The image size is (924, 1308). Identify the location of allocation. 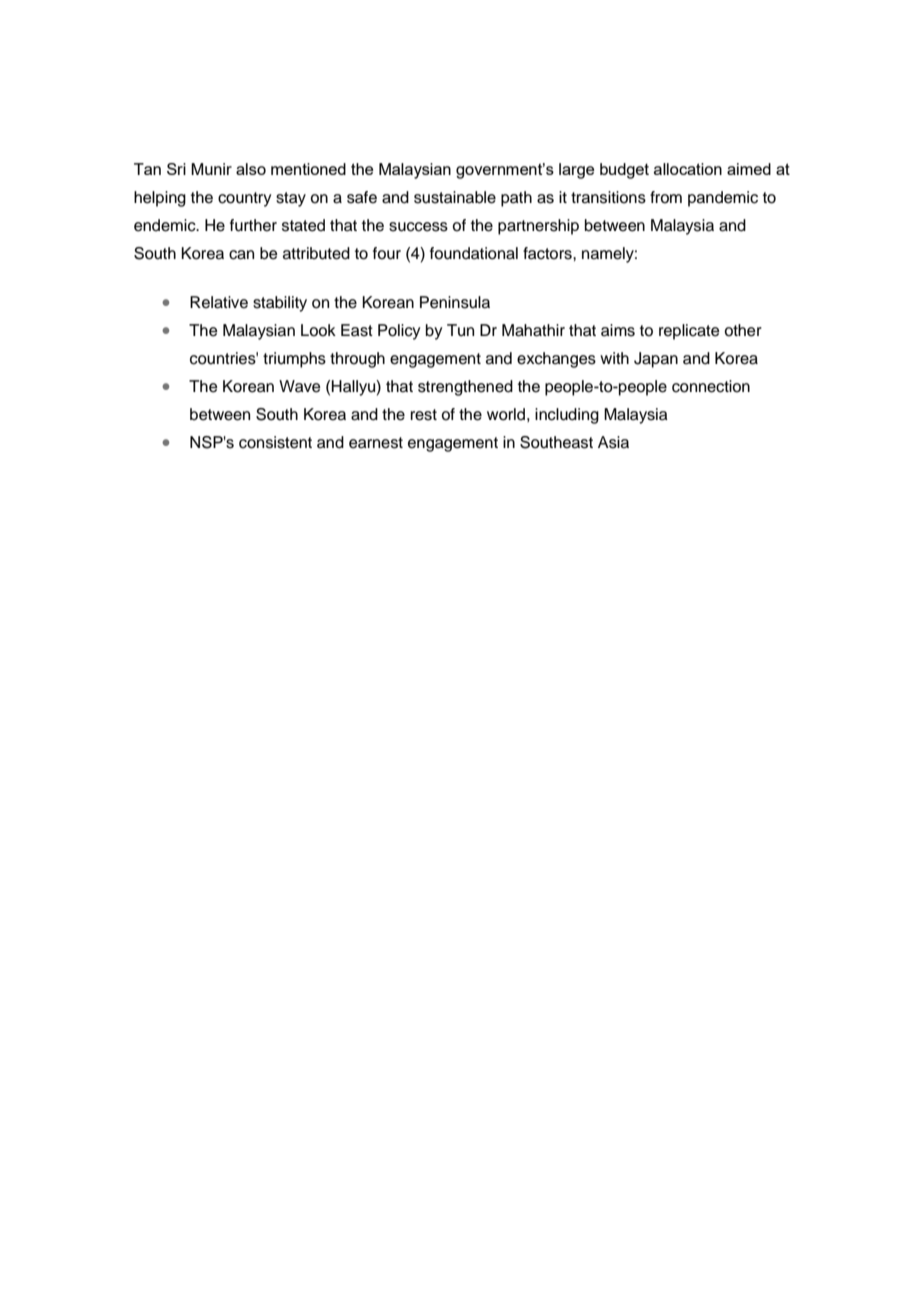
(688, 169).
